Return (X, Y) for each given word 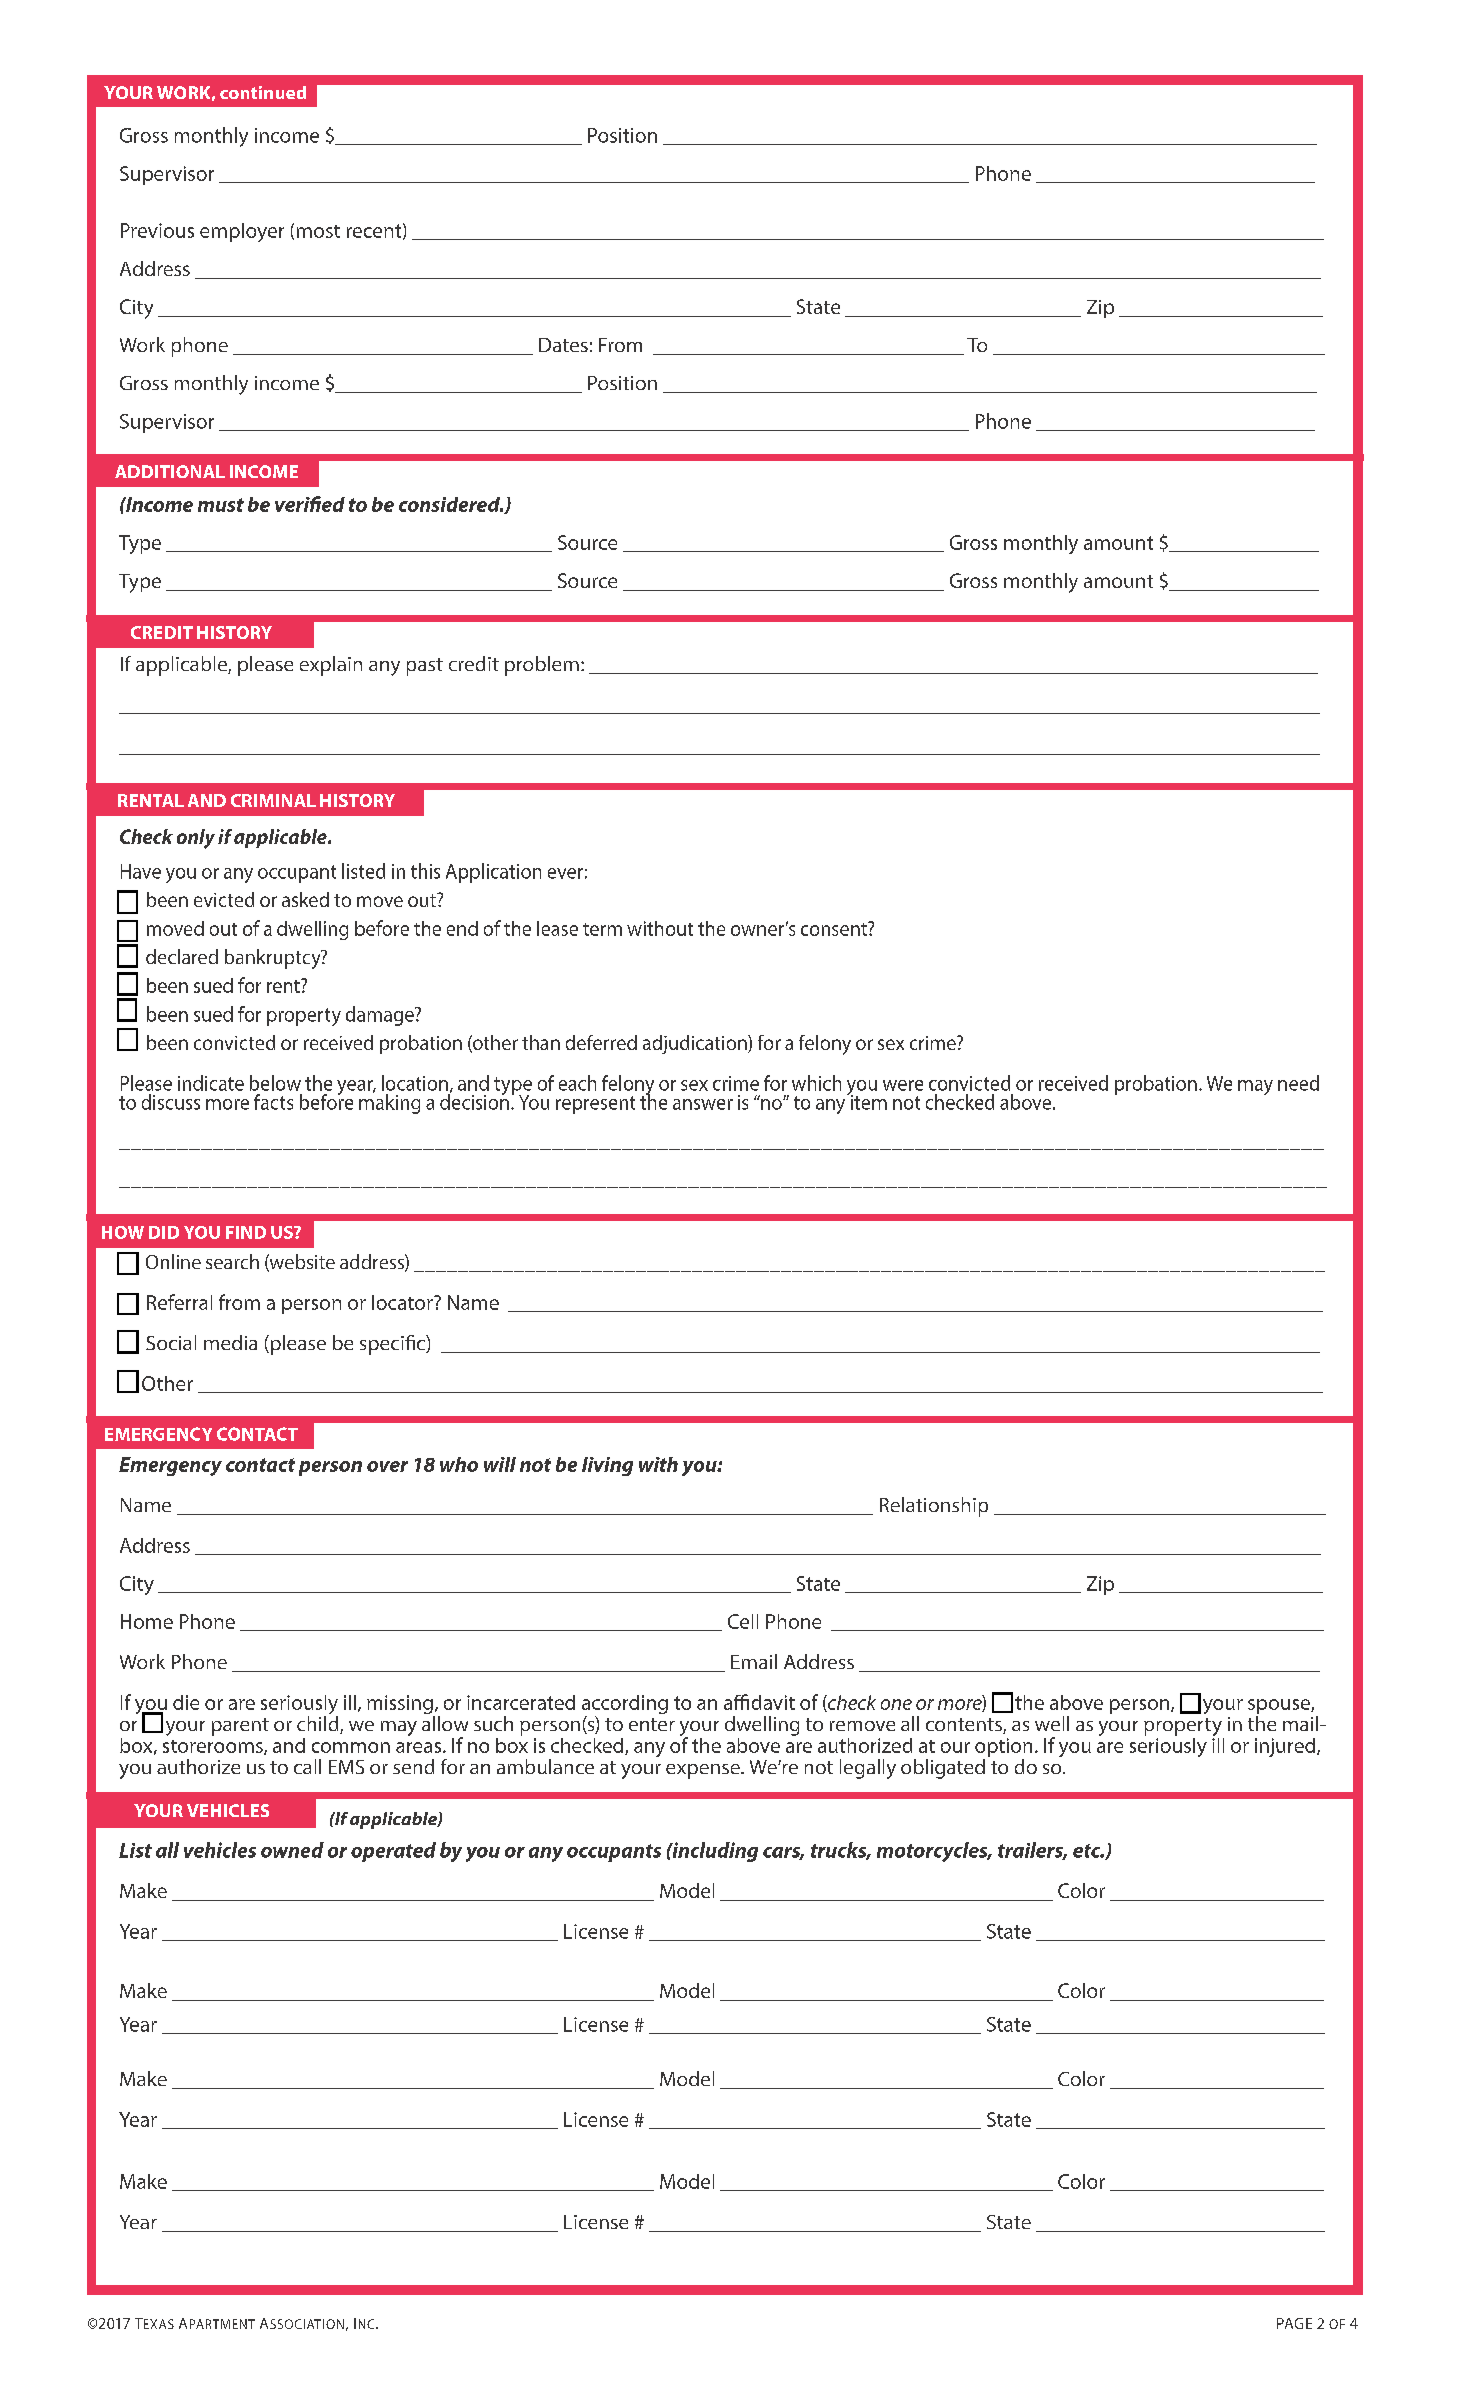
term (602, 929)
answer (703, 1104)
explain (331, 666)
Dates (563, 345)
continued (263, 92)
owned (292, 1850)
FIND (246, 1232)
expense (704, 1771)
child (319, 1725)
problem (542, 666)
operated (393, 1852)
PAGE (1294, 2323)
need (1298, 1083)
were (903, 1085)
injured (1286, 1747)
